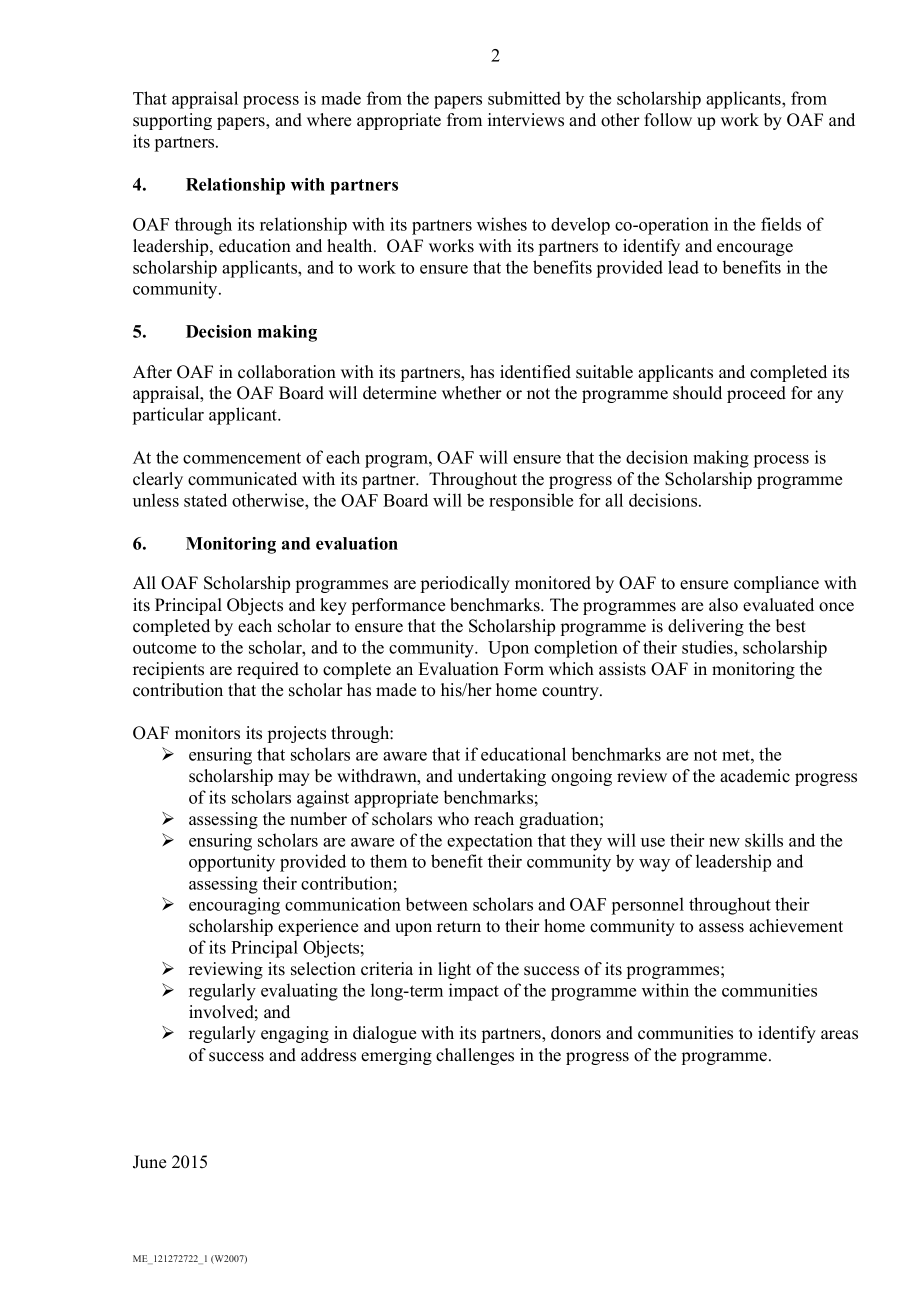  What do you see at coordinates (535, 372) in the screenshot?
I see `identified` at bounding box center [535, 372].
